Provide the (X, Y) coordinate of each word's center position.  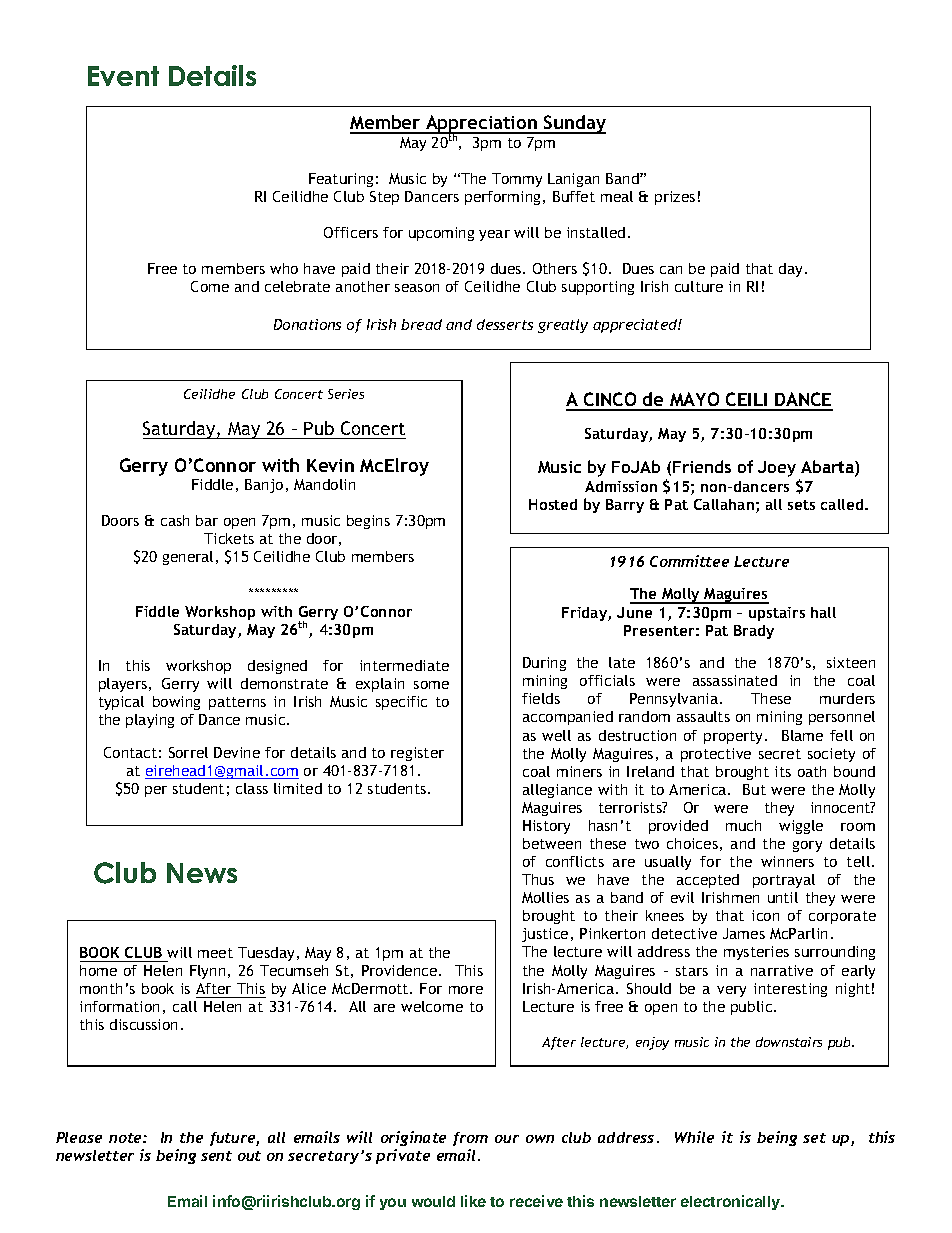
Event (123, 76)
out (249, 1156)
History (546, 827)
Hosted (553, 504)
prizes (675, 198)
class (252, 788)
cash (175, 520)
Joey (777, 469)
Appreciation (481, 125)
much (743, 825)
